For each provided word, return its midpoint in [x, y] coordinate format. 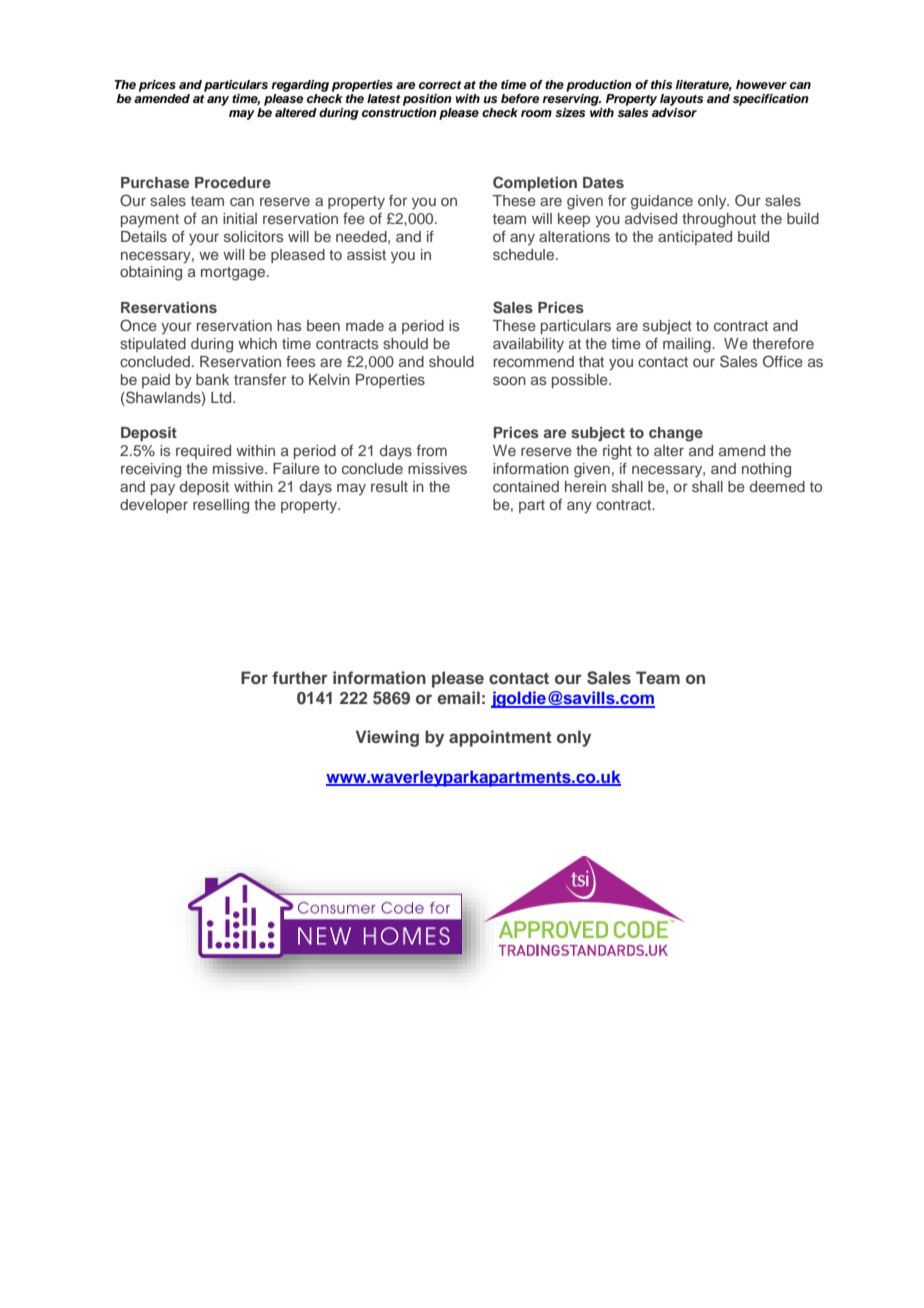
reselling [221, 506]
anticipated [695, 238]
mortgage [234, 274]
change [676, 434]
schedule [525, 254]
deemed [777, 486]
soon [509, 380]
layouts [682, 100]
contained [526, 486]
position [427, 100]
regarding [300, 86]
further [300, 677]
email [458, 697]
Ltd [222, 397]
